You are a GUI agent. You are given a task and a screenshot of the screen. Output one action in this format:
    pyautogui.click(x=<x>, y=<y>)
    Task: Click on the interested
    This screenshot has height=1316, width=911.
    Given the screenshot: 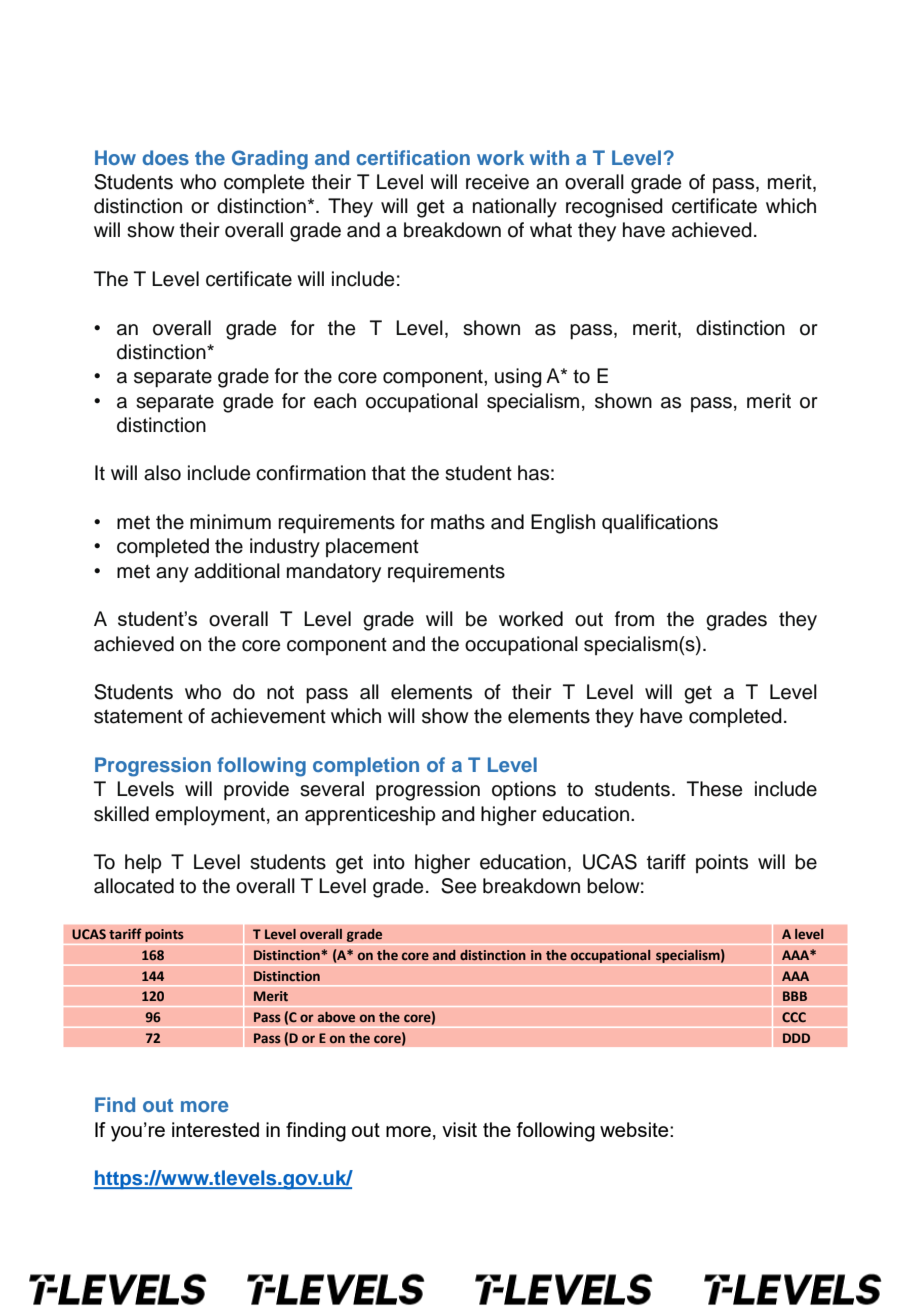 What is the action you would take?
    pyautogui.click(x=215, y=1129)
